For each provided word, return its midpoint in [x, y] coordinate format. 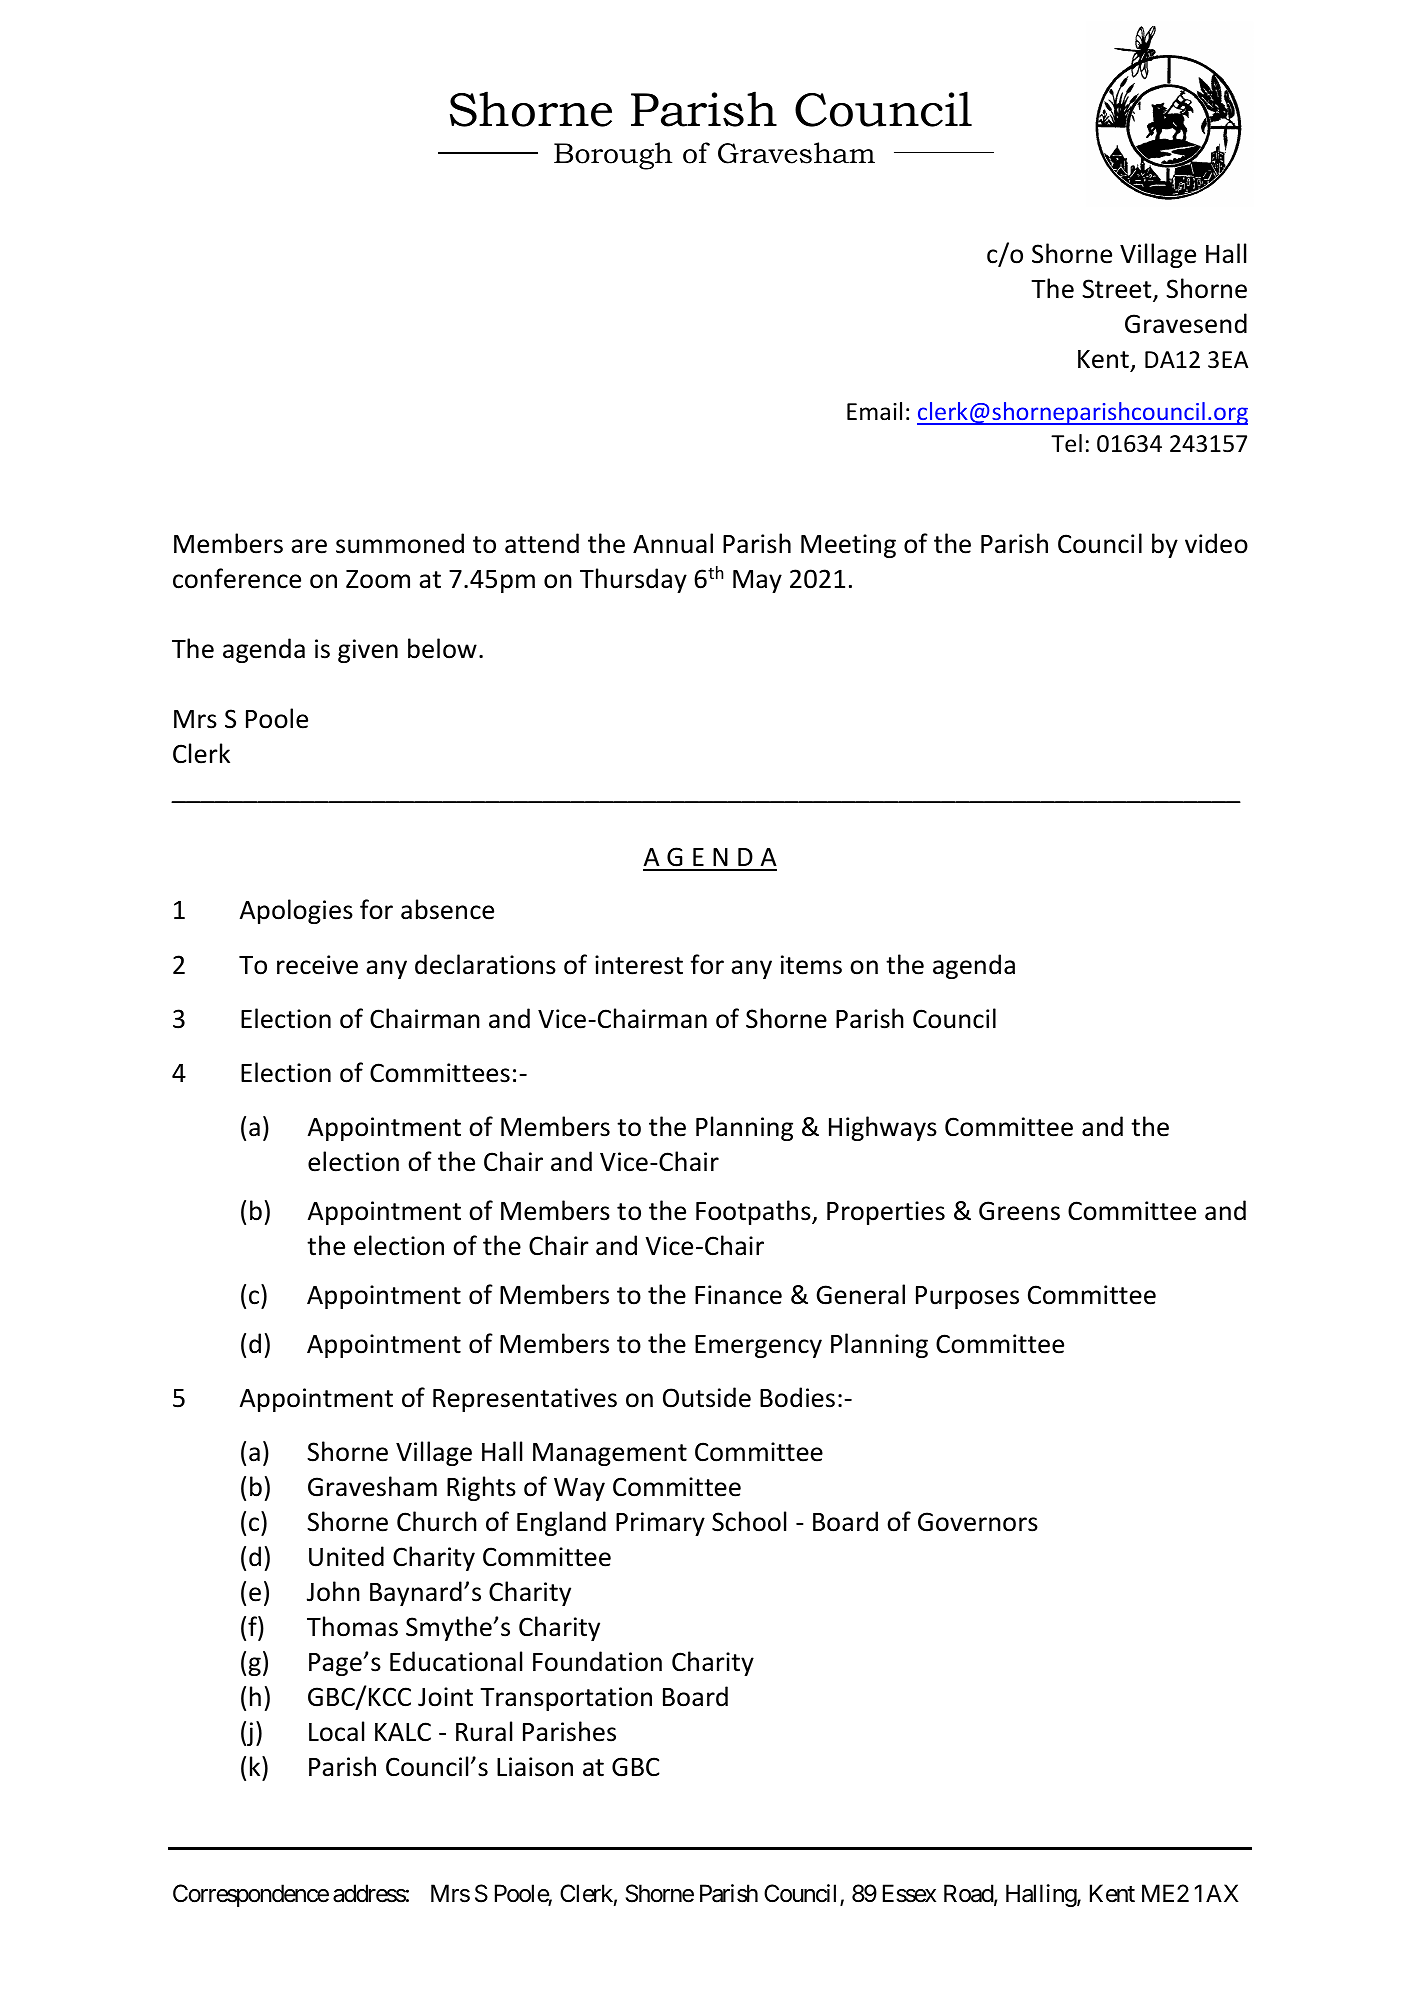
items [811, 965]
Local [336, 1731]
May [757, 581]
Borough [613, 156]
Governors [978, 1522]
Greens [1019, 1211]
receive [317, 965]
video [1216, 543]
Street [1118, 290]
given [368, 651]
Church [437, 1521]
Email [874, 411]
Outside [707, 1397]
